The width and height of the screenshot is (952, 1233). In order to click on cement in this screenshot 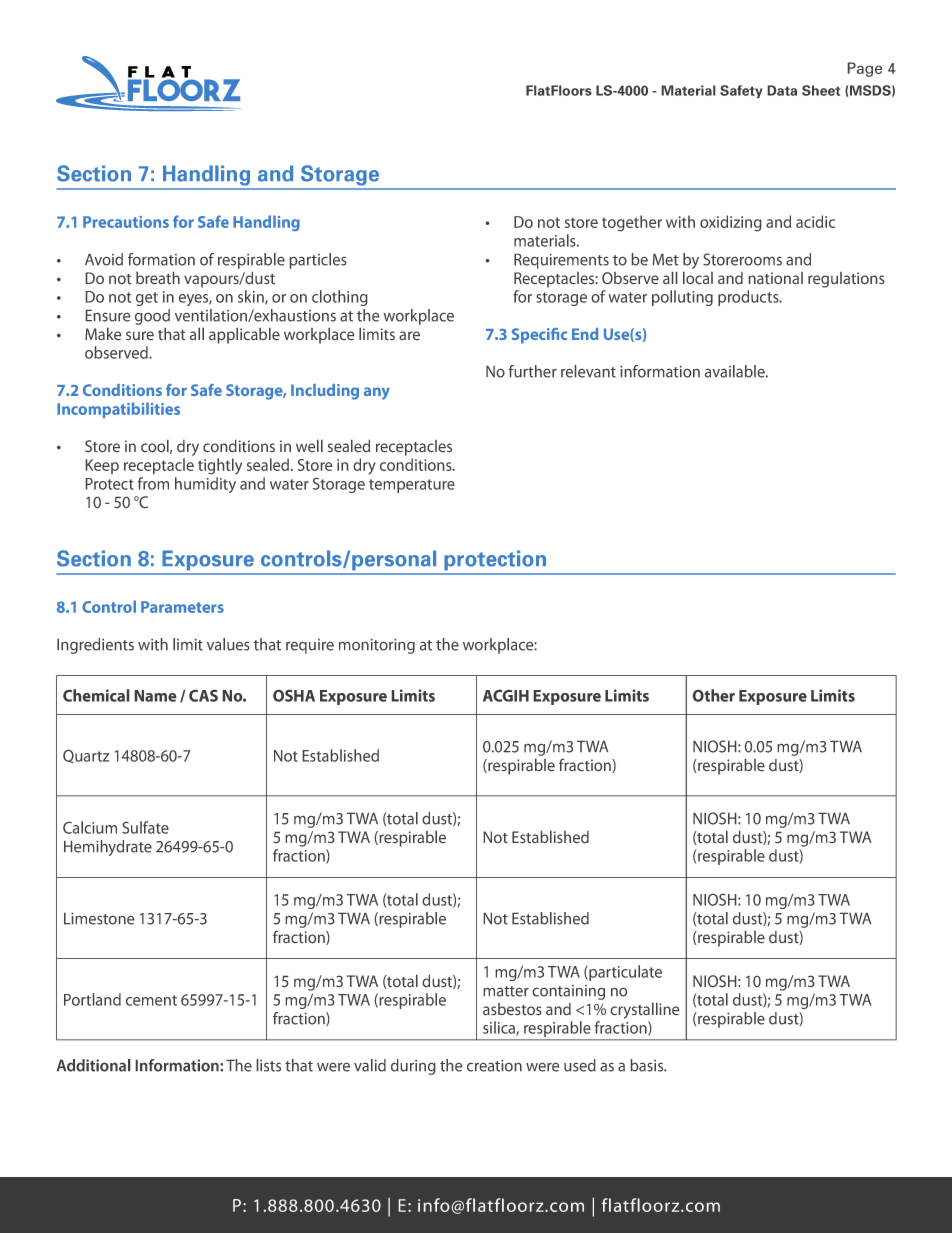, I will do `click(151, 1000)`.
